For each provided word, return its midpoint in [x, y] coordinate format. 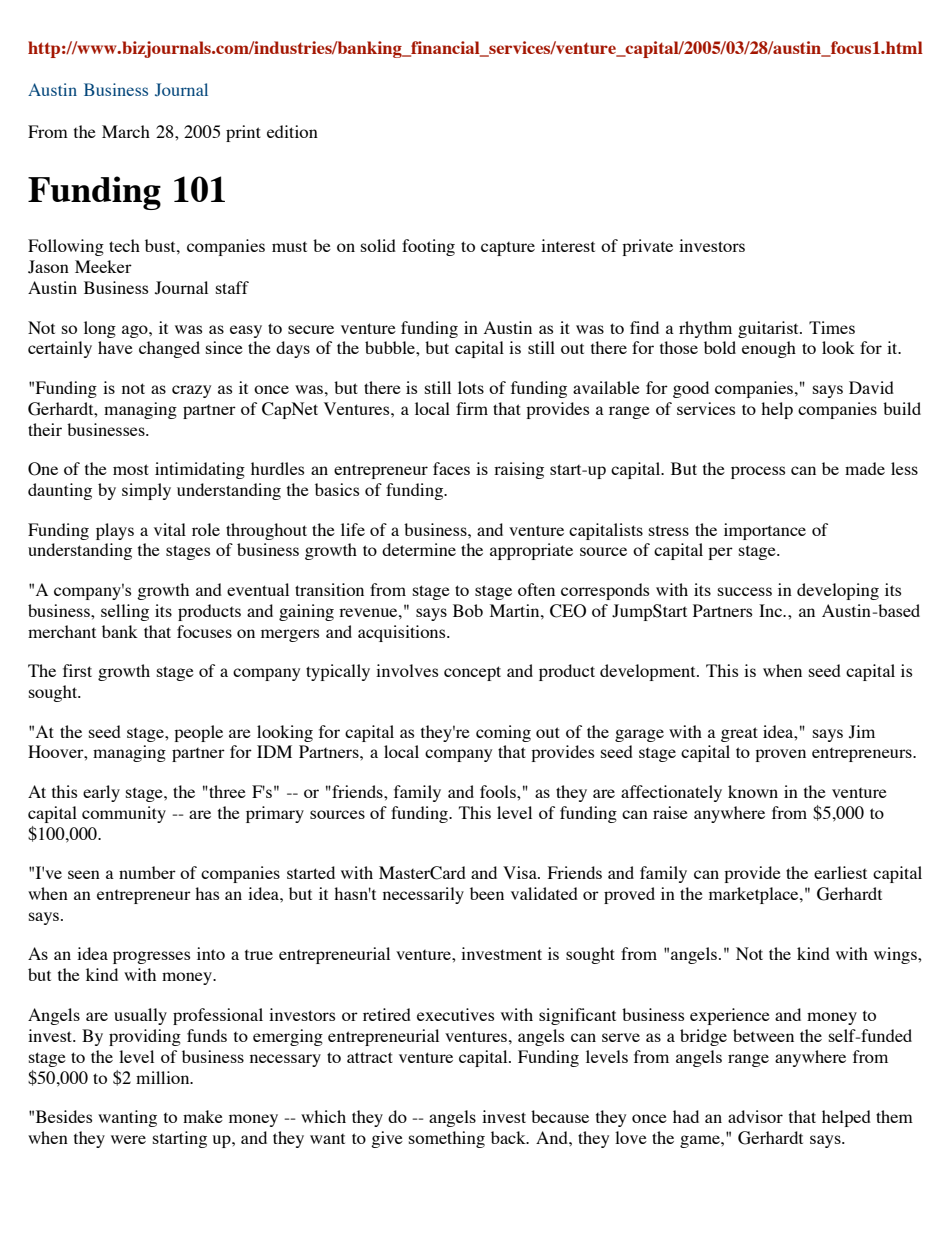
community [124, 814]
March [126, 131]
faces [451, 468]
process [758, 472]
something [447, 1139]
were [128, 1139]
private [647, 247]
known [753, 791]
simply [146, 491]
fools [499, 791]
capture [508, 249]
